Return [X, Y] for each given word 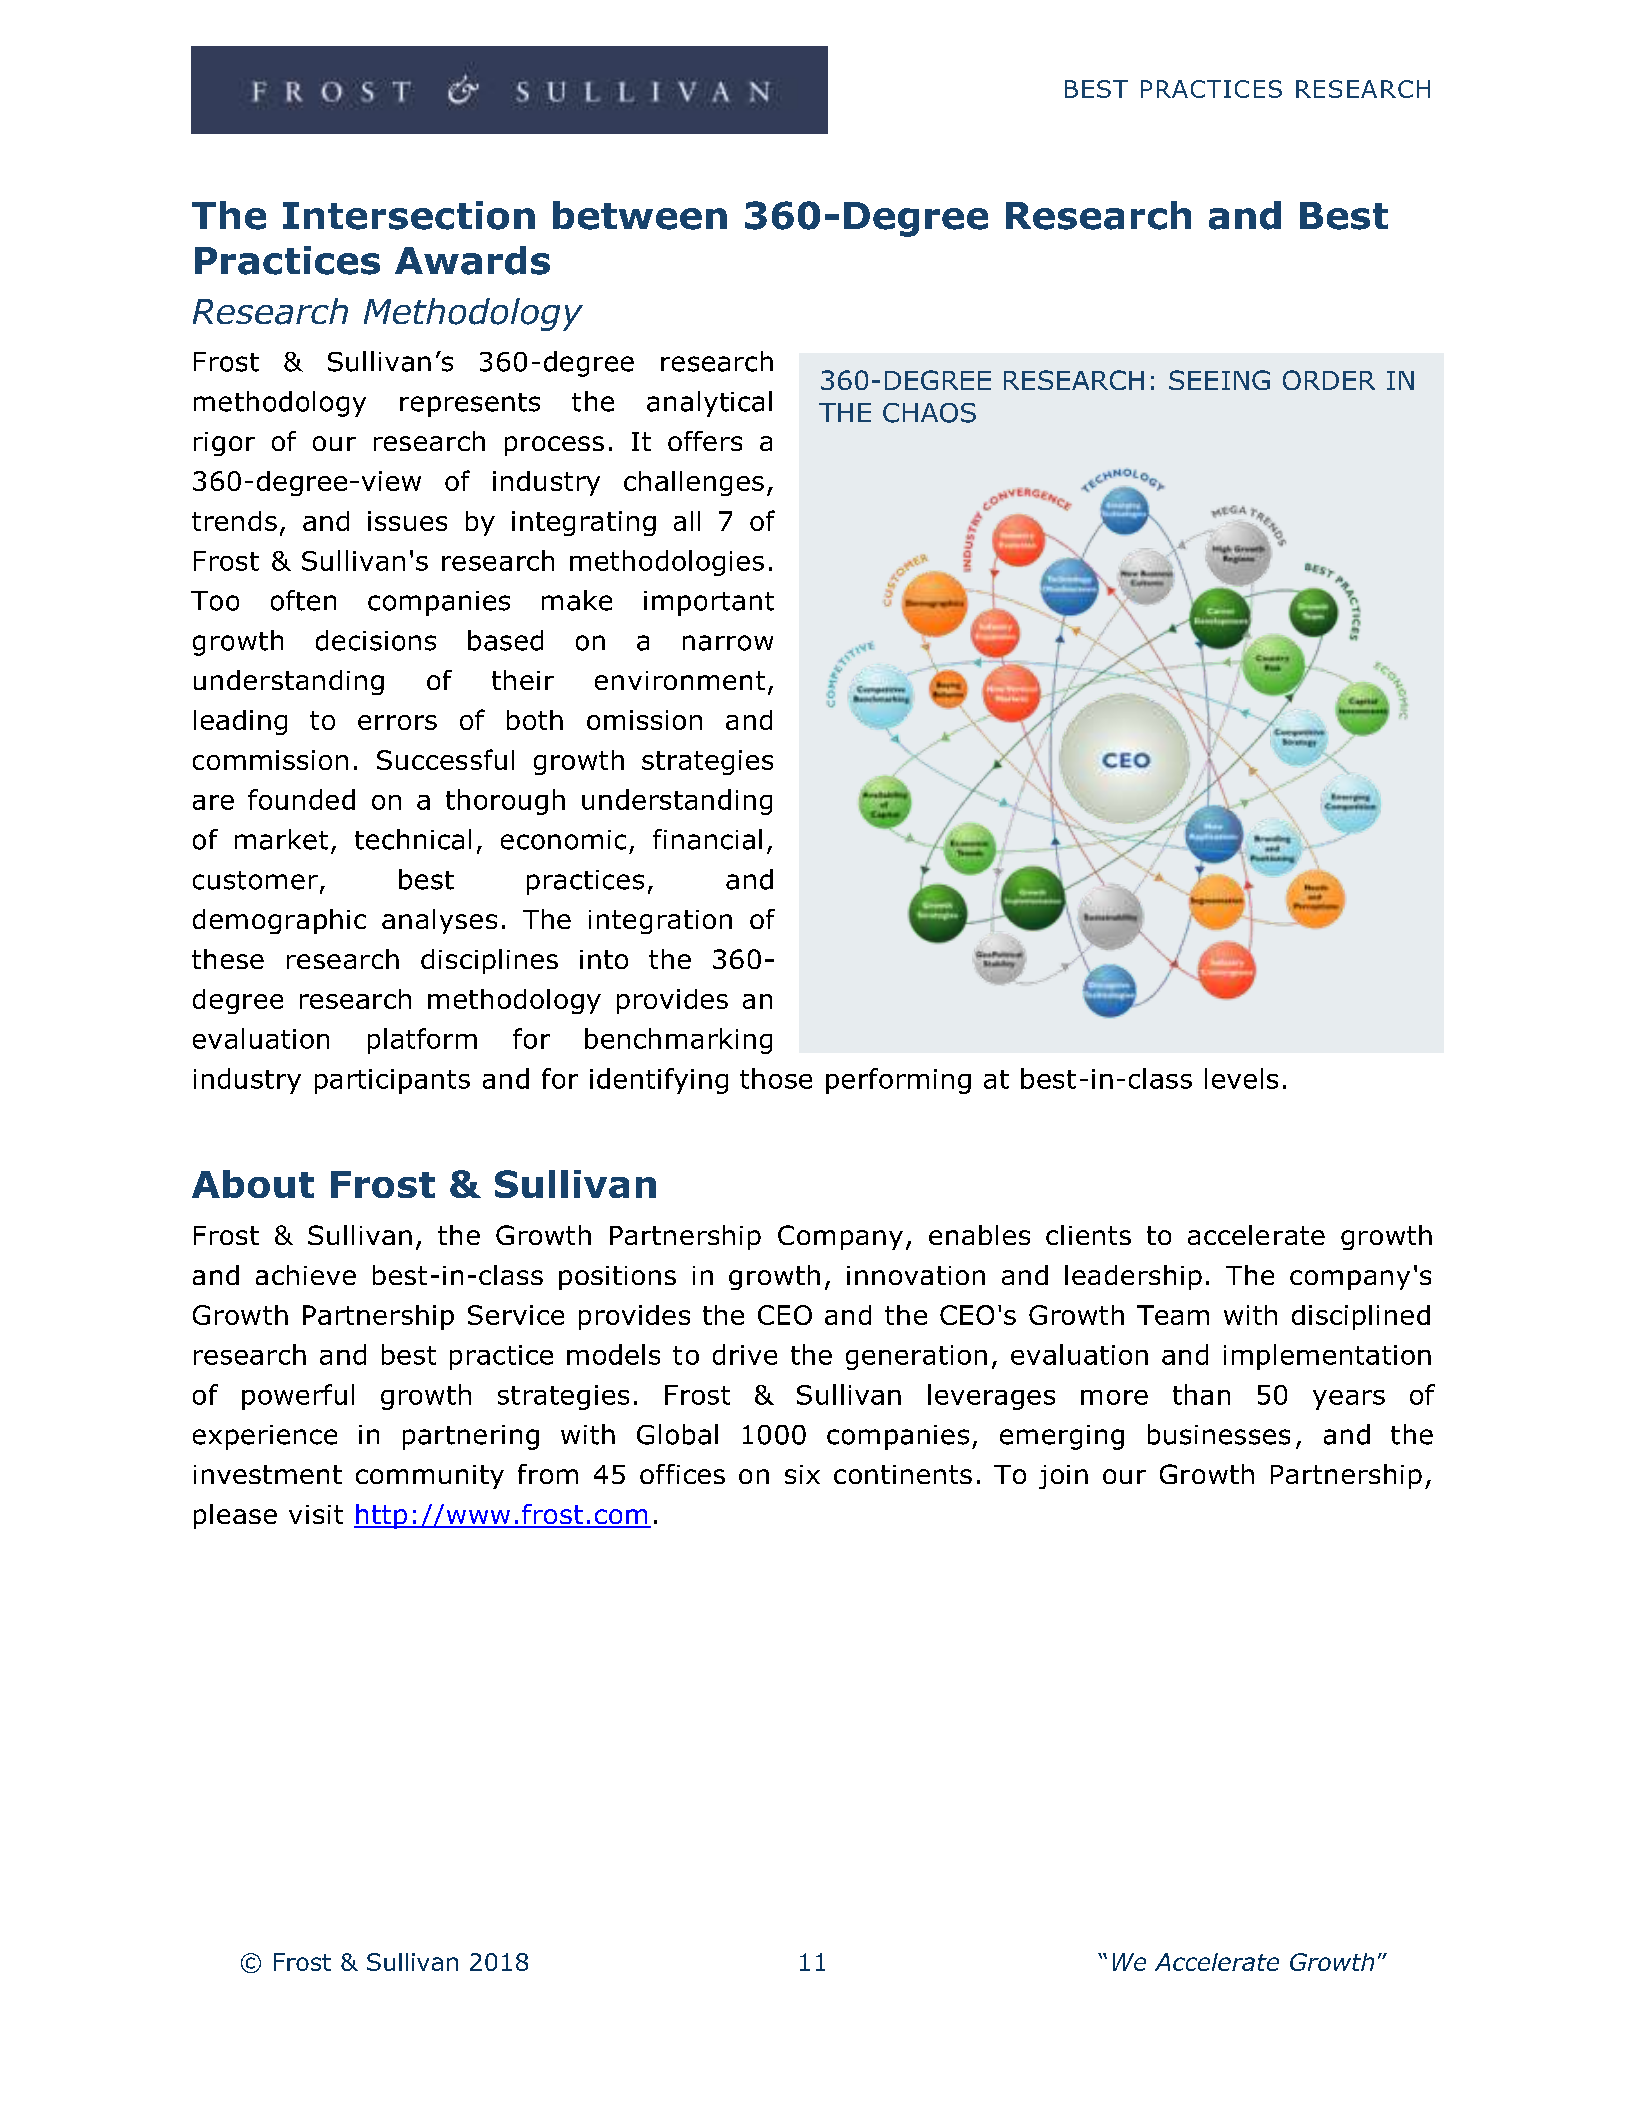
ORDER [1329, 380]
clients [1088, 1235]
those [776, 1078]
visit [316, 1514]
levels [1241, 1078]
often [303, 600]
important [709, 603]
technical [413, 839]
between [640, 215]
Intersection [409, 215]
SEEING [1219, 380]
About [253, 1184]
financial [707, 839]
